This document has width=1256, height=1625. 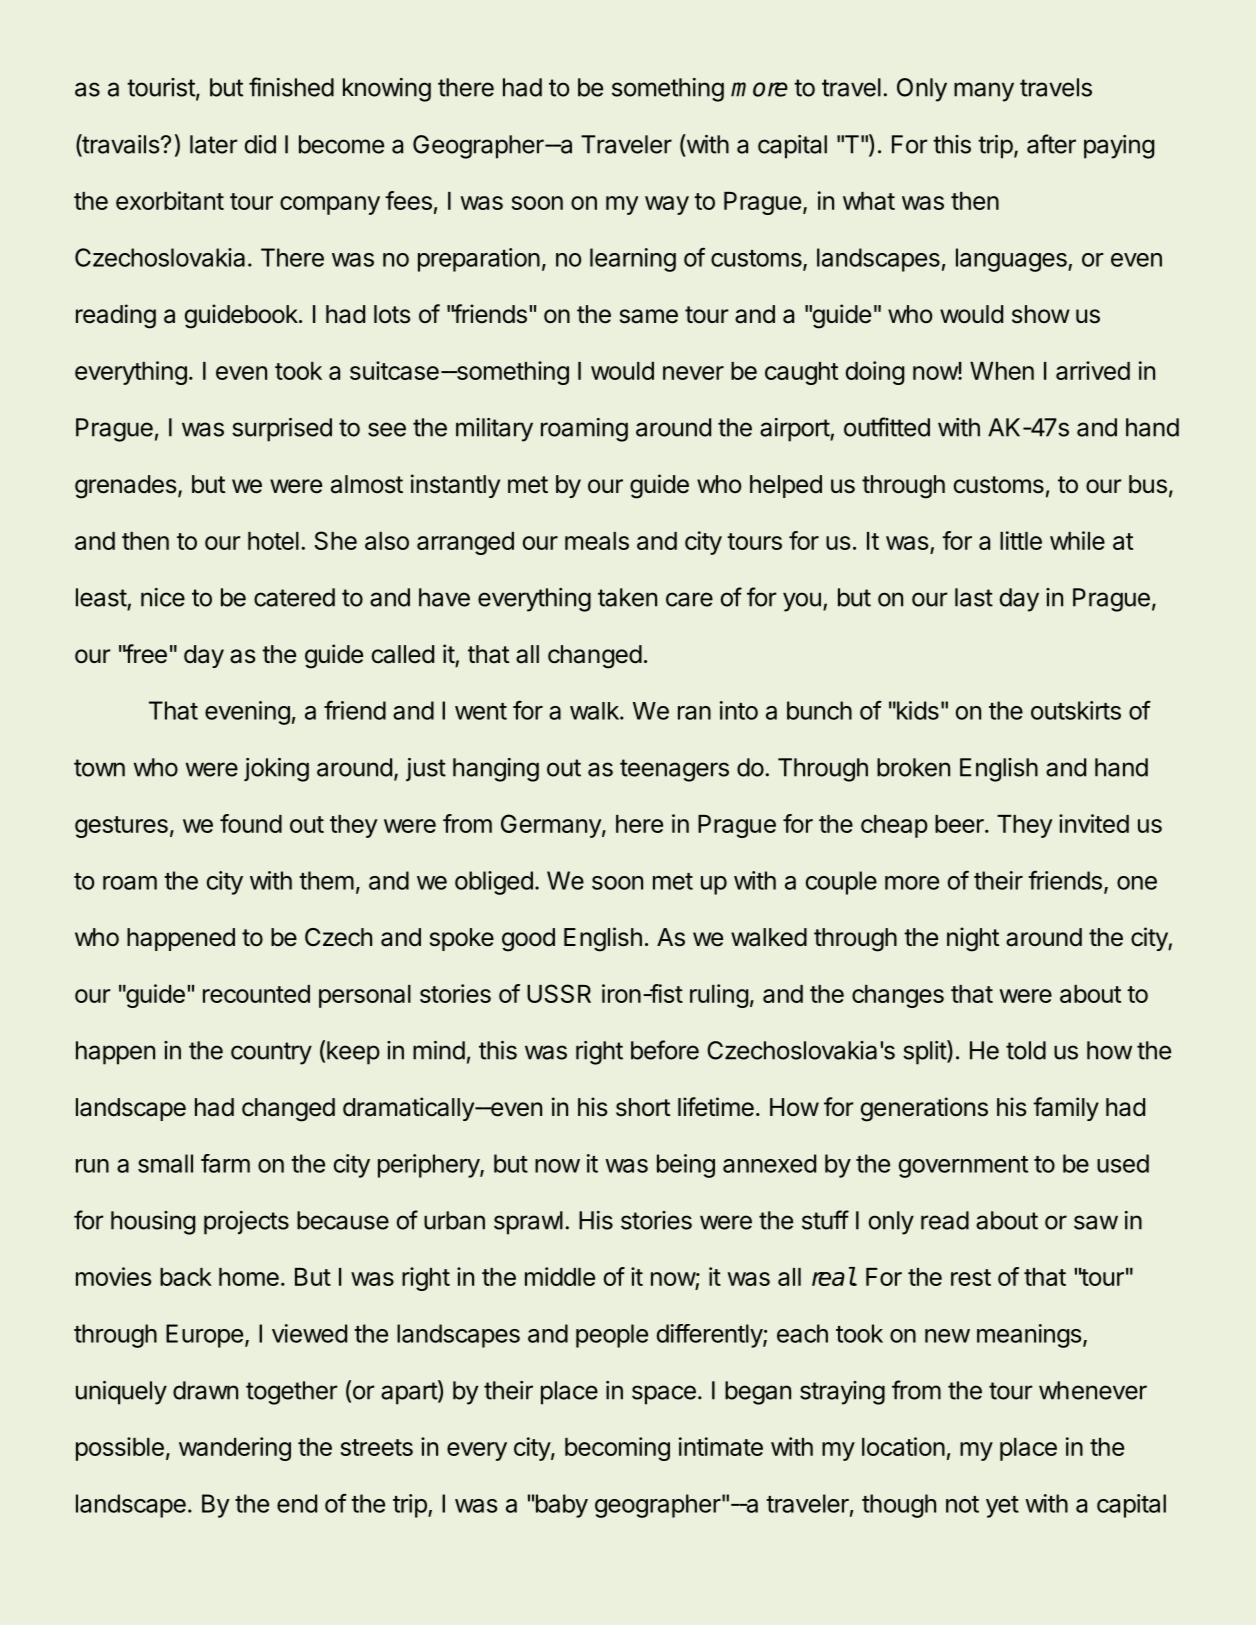 I want to click on after, so click(x=1051, y=144).
